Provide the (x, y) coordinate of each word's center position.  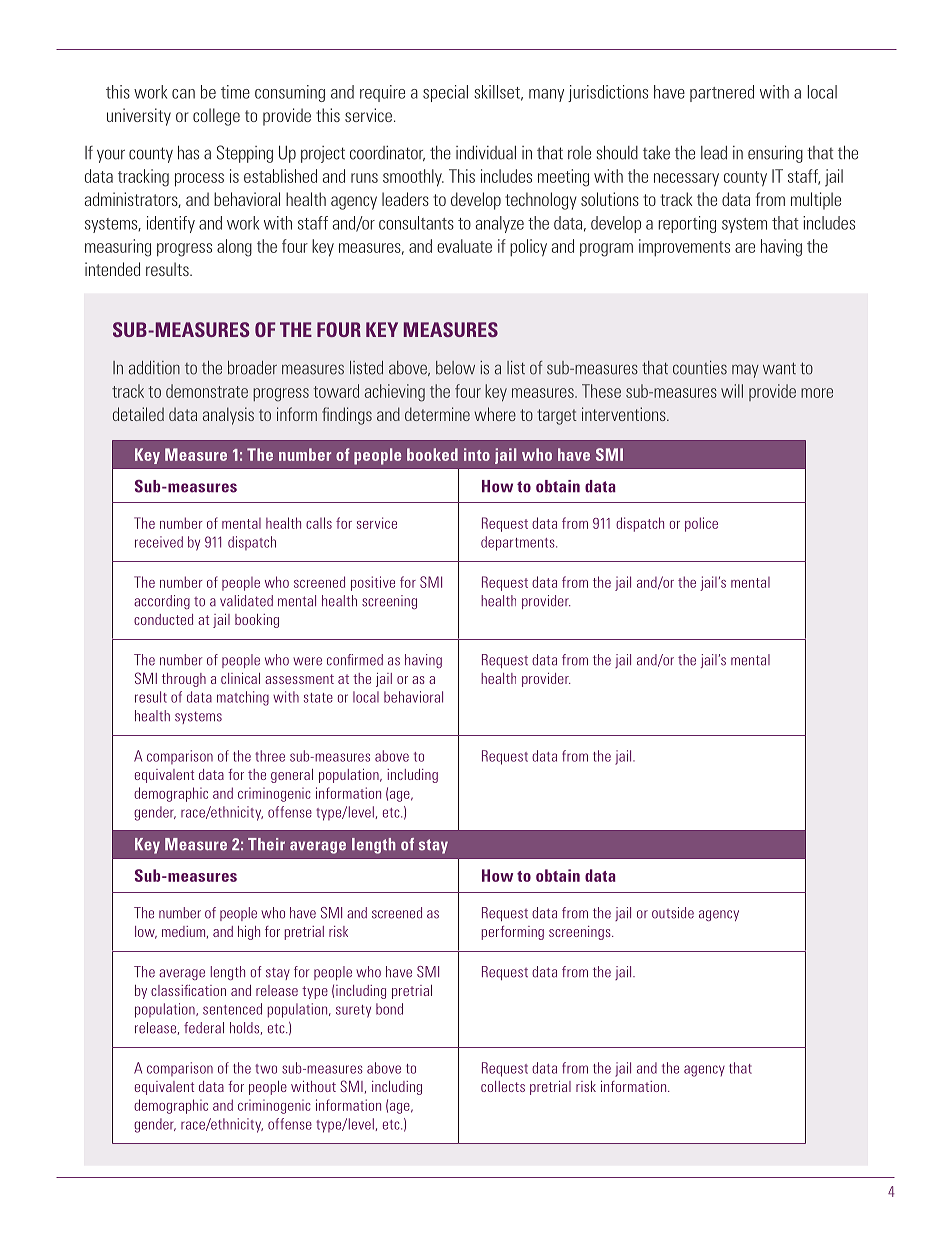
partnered (722, 93)
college (216, 117)
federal (204, 1028)
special (445, 93)
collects (503, 1086)
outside (673, 913)
